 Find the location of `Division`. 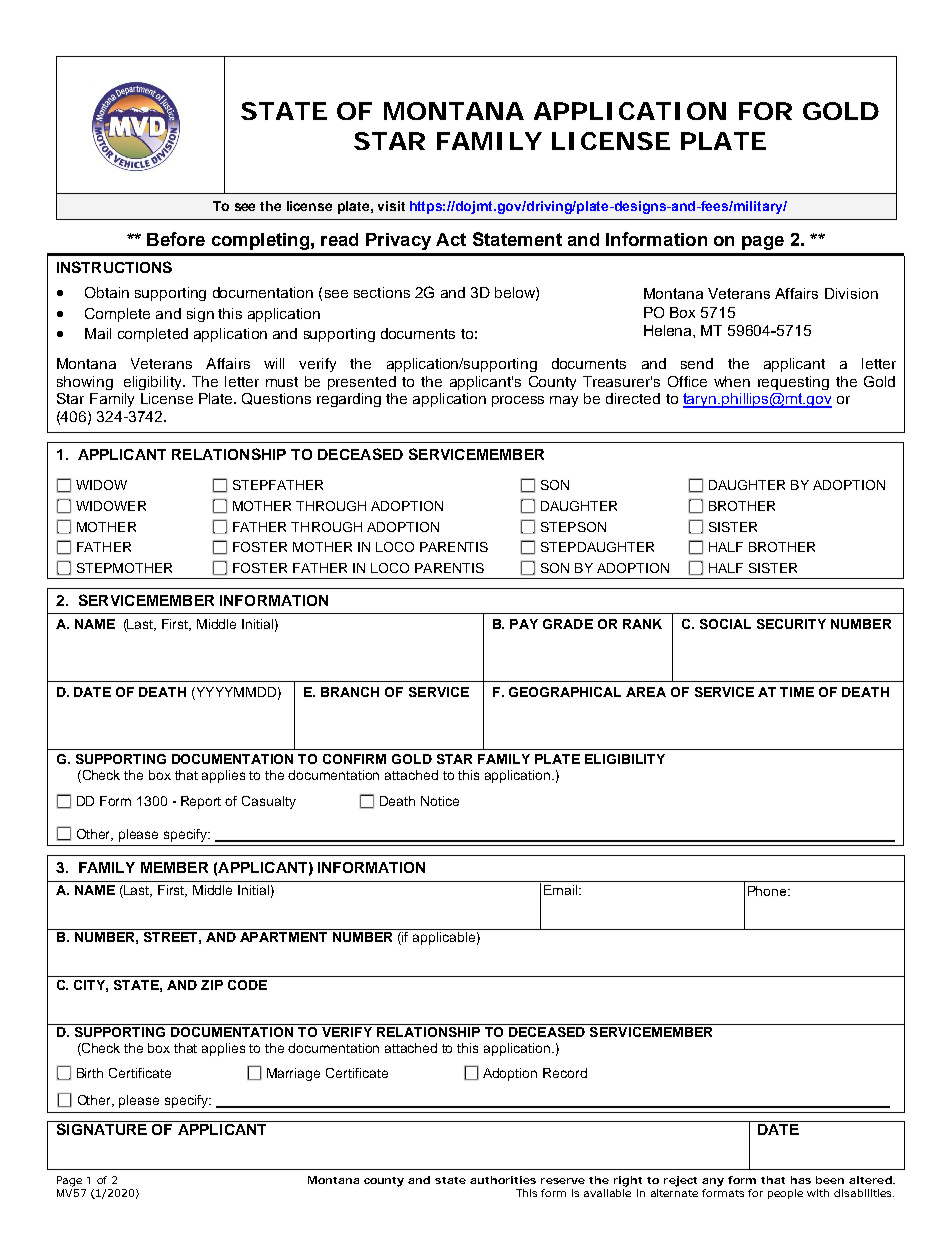

Division is located at coordinates (851, 293).
